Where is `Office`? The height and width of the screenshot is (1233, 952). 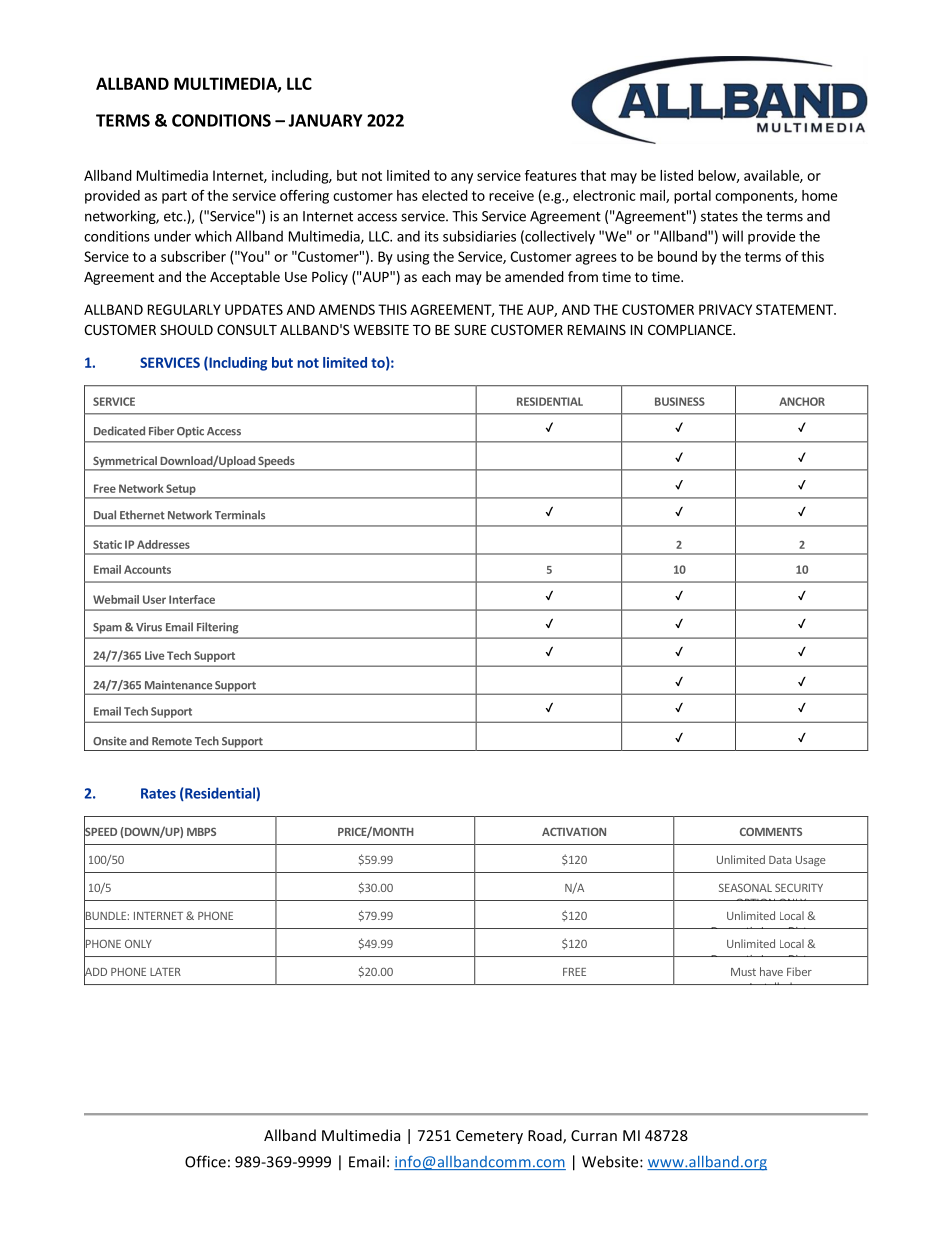
Office is located at coordinates (205, 1161).
